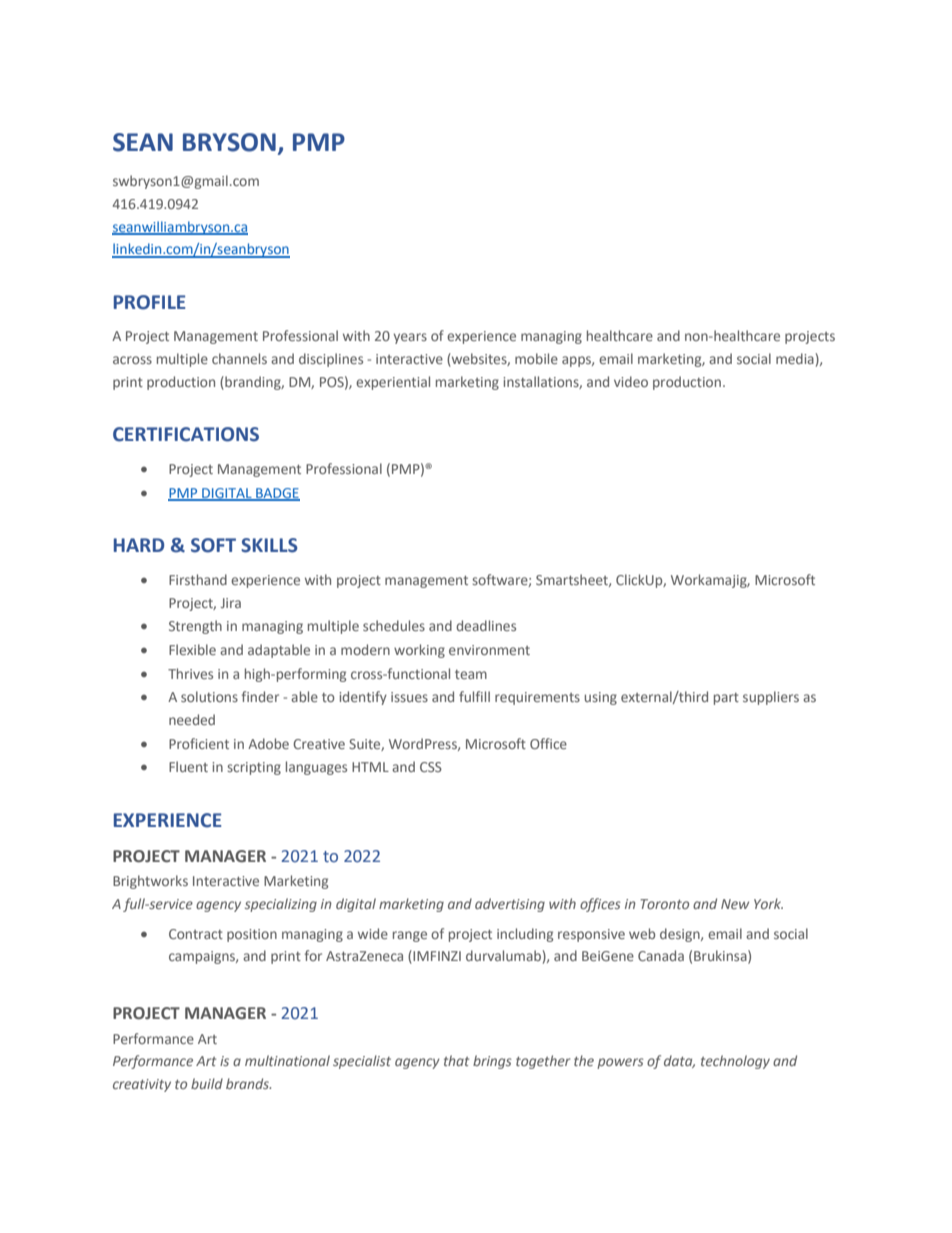 This screenshot has width=952, height=1233. Describe the element at coordinates (486, 625) in the screenshot. I see `deadlines` at that location.
